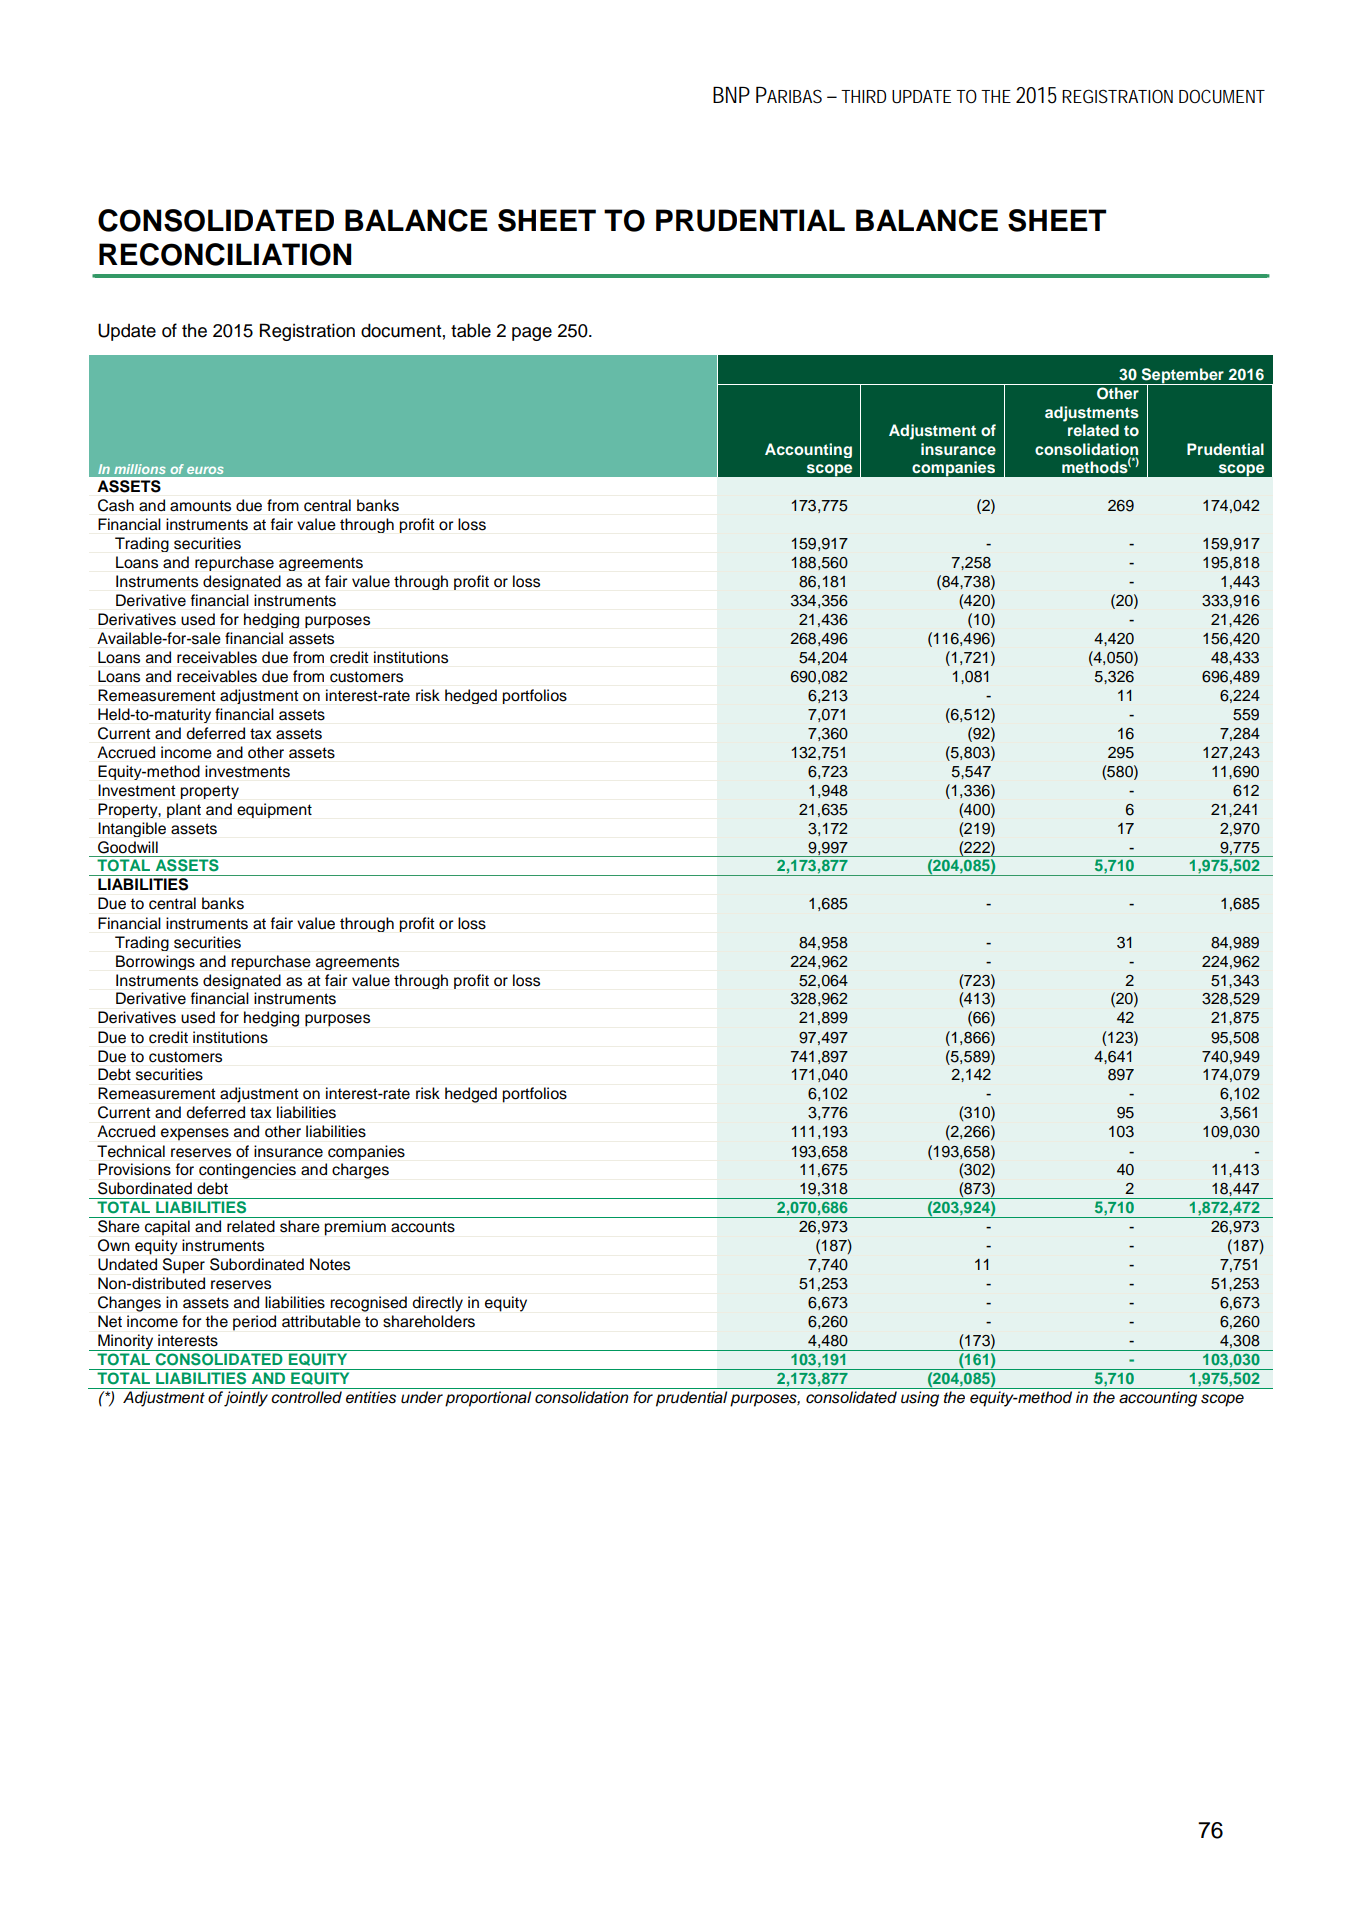  What do you see at coordinates (1182, 377) in the document?
I see `September` at bounding box center [1182, 377].
